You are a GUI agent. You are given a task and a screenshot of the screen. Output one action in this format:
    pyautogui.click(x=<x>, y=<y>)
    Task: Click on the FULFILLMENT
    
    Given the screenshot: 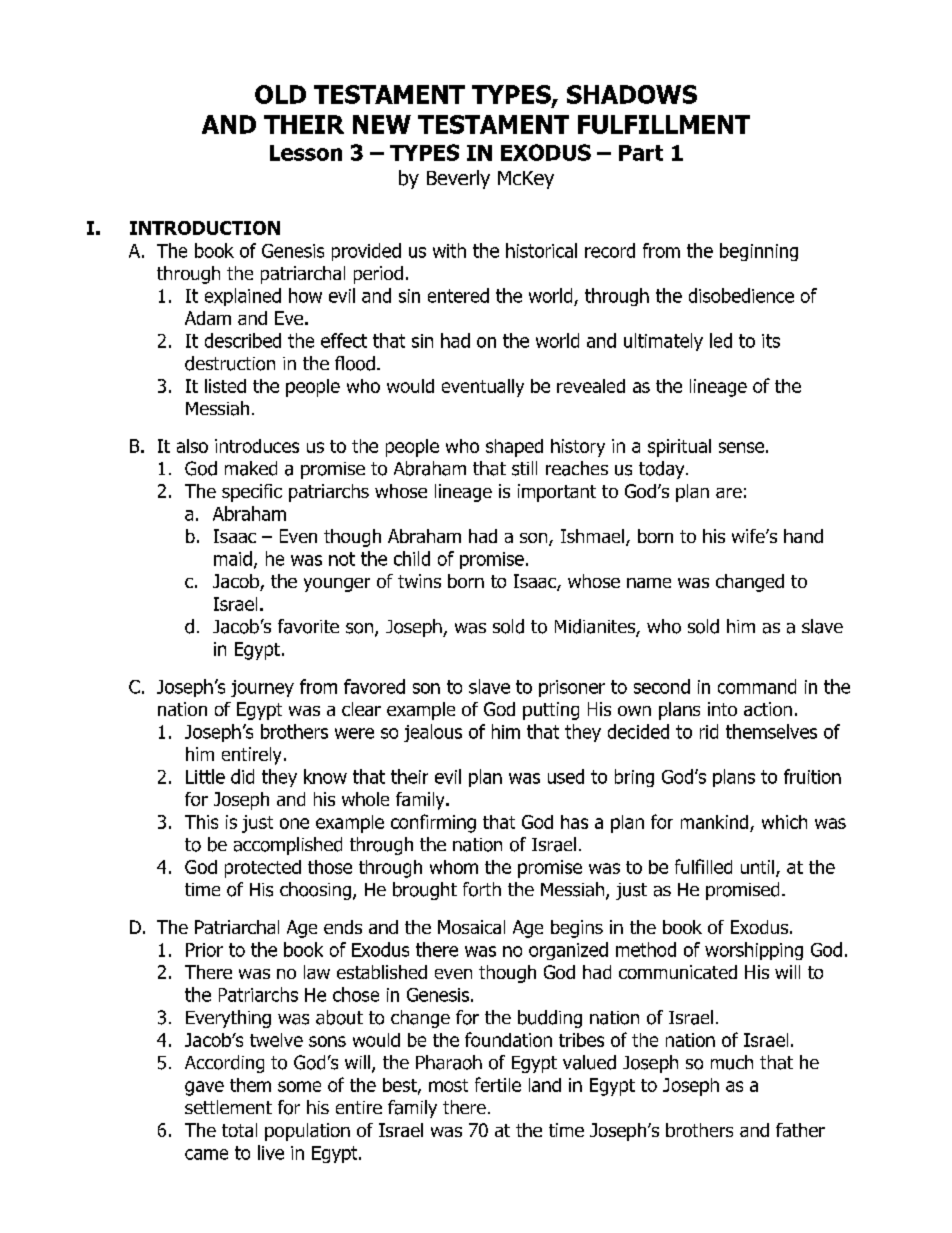 What is the action you would take?
    pyautogui.click(x=664, y=124)
